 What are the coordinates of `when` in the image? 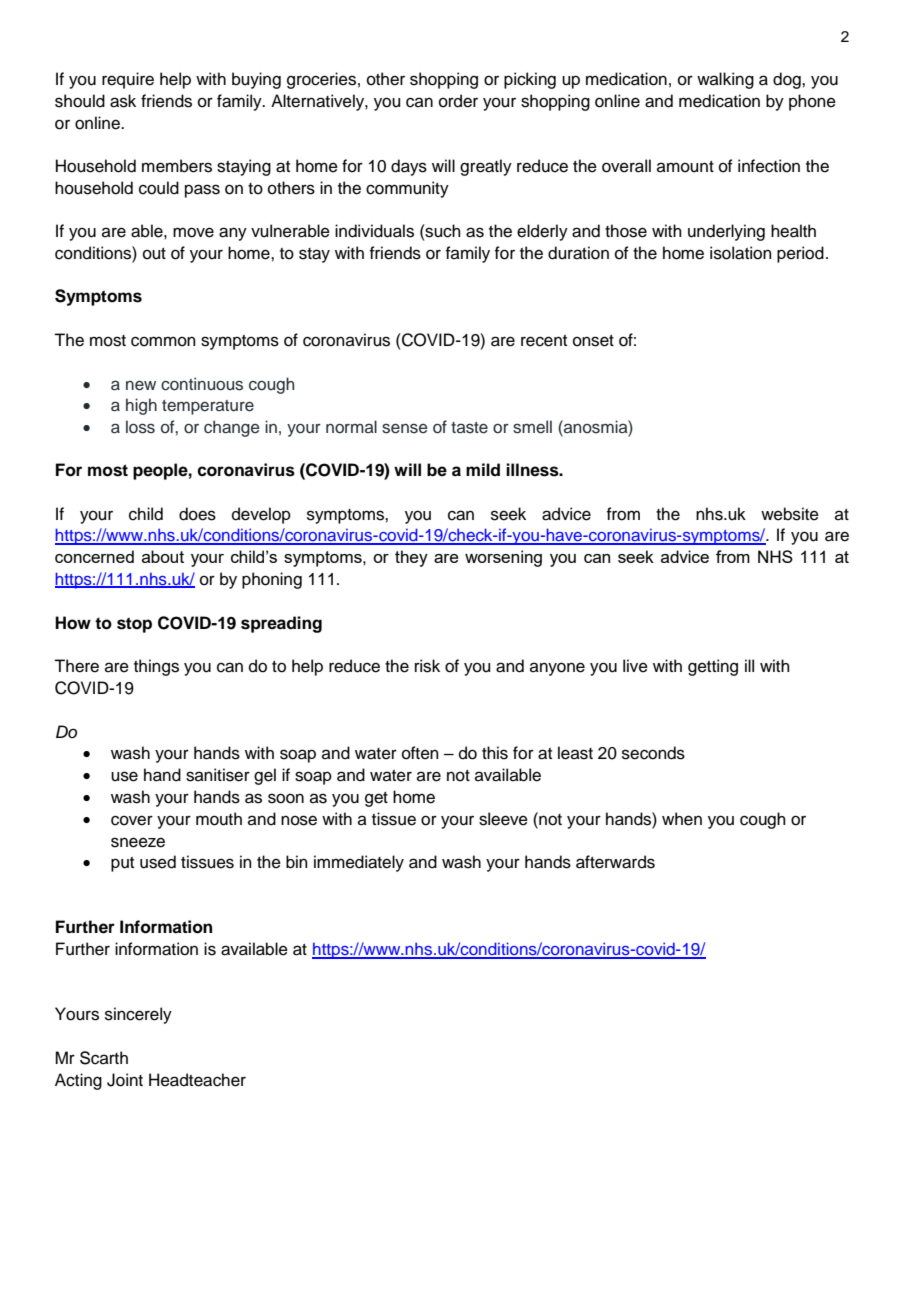 It's located at (682, 819).
